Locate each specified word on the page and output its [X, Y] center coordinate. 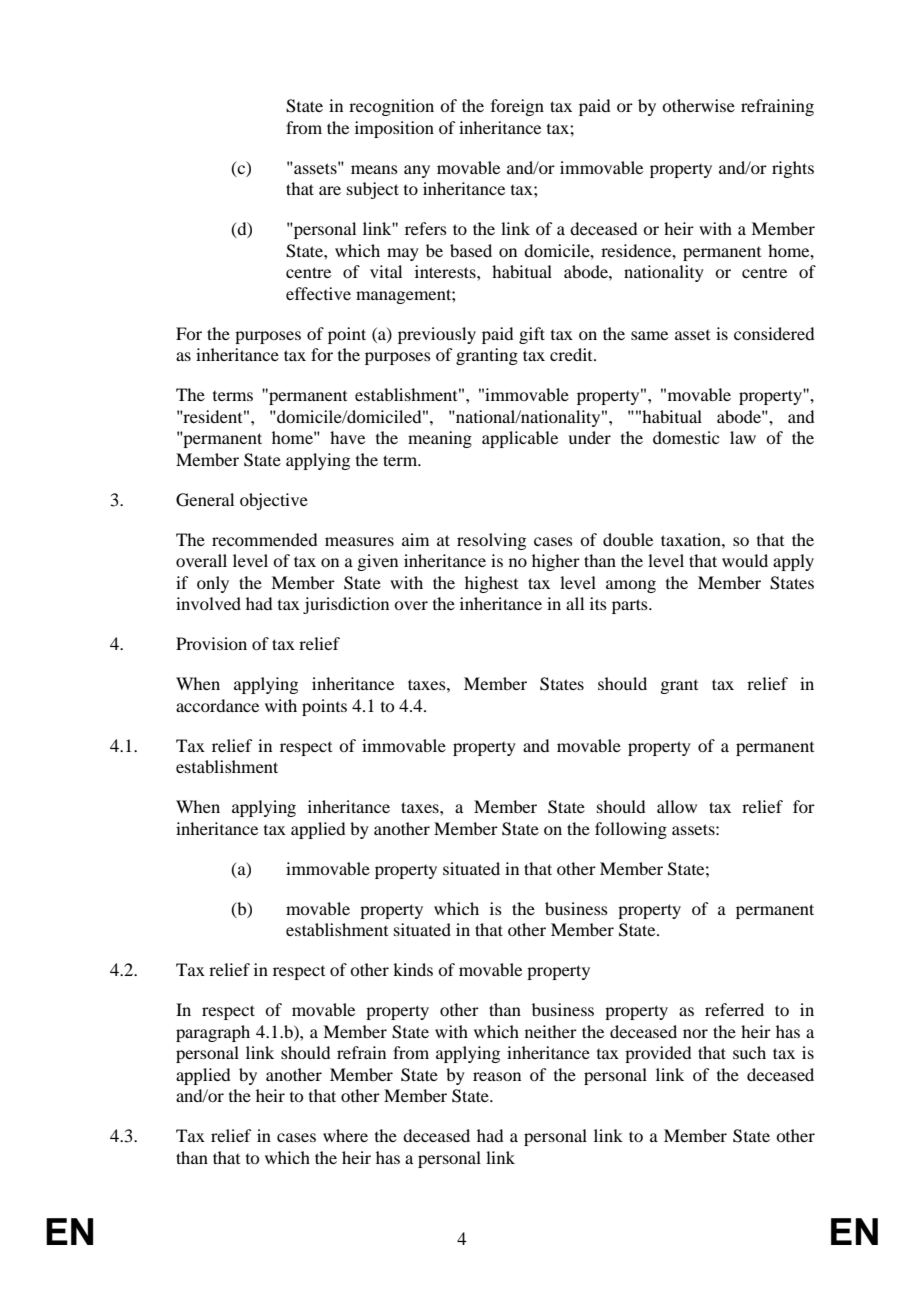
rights [793, 169]
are [330, 190]
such [749, 1052]
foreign [517, 107]
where [345, 1135]
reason [497, 1076]
